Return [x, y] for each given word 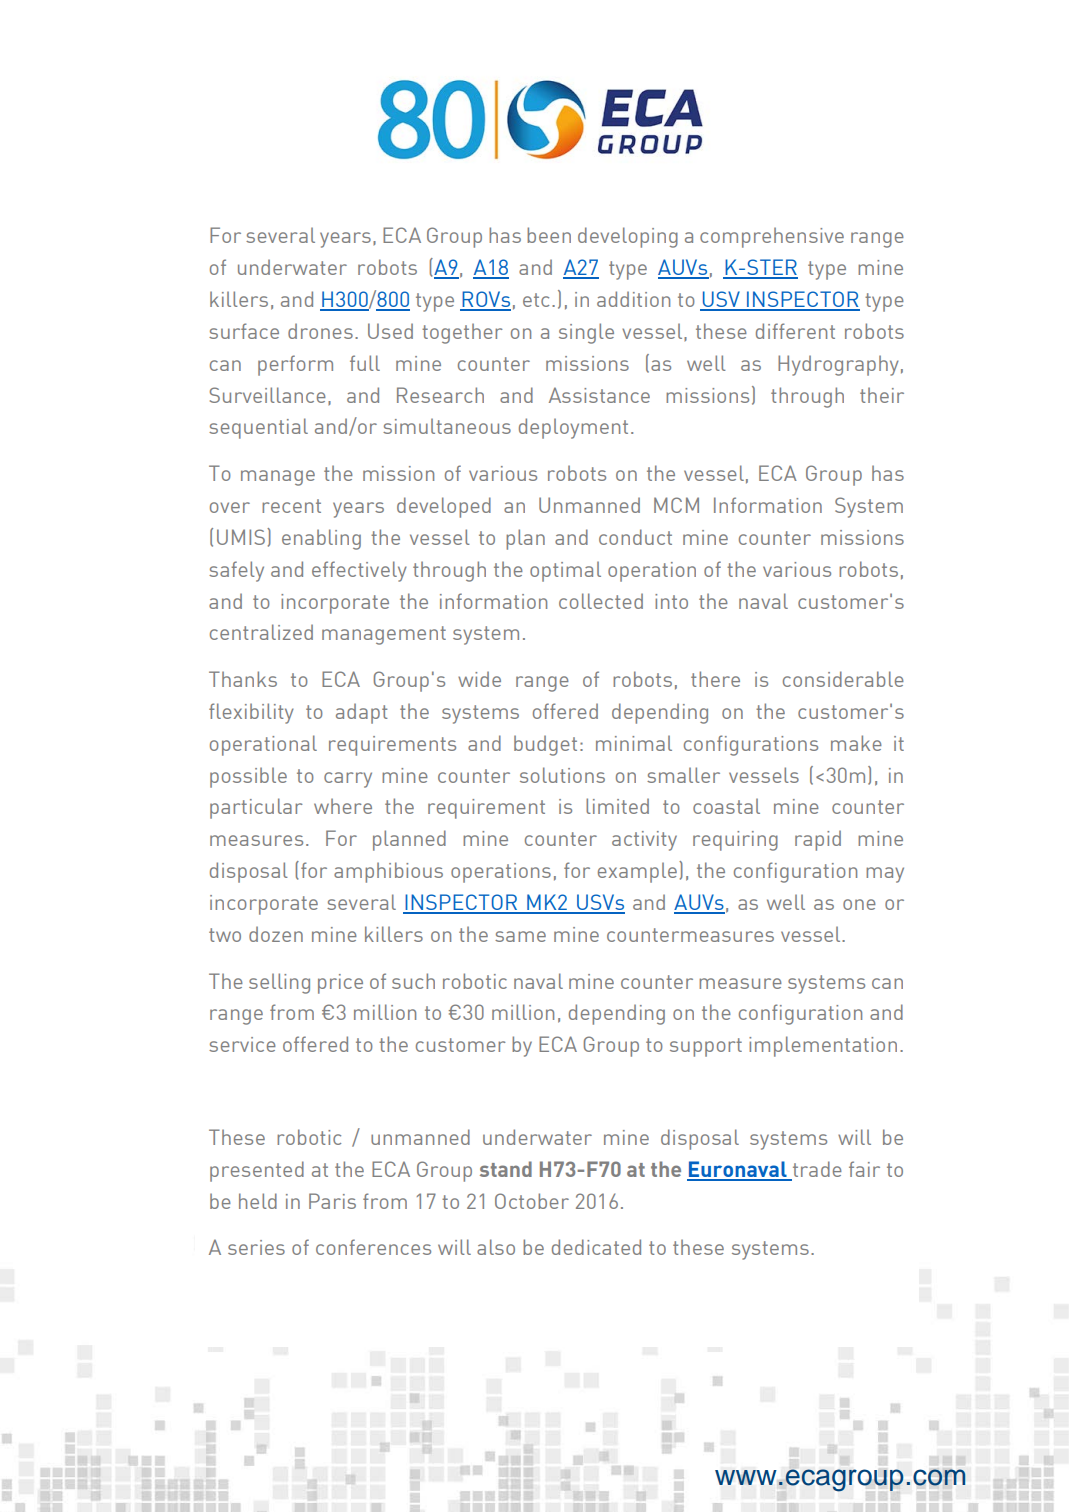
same [520, 936]
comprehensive [772, 237]
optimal [565, 571]
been [549, 235]
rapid [818, 840]
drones [320, 331]
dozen [276, 934]
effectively [359, 571]
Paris [332, 1201]
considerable [843, 679]
